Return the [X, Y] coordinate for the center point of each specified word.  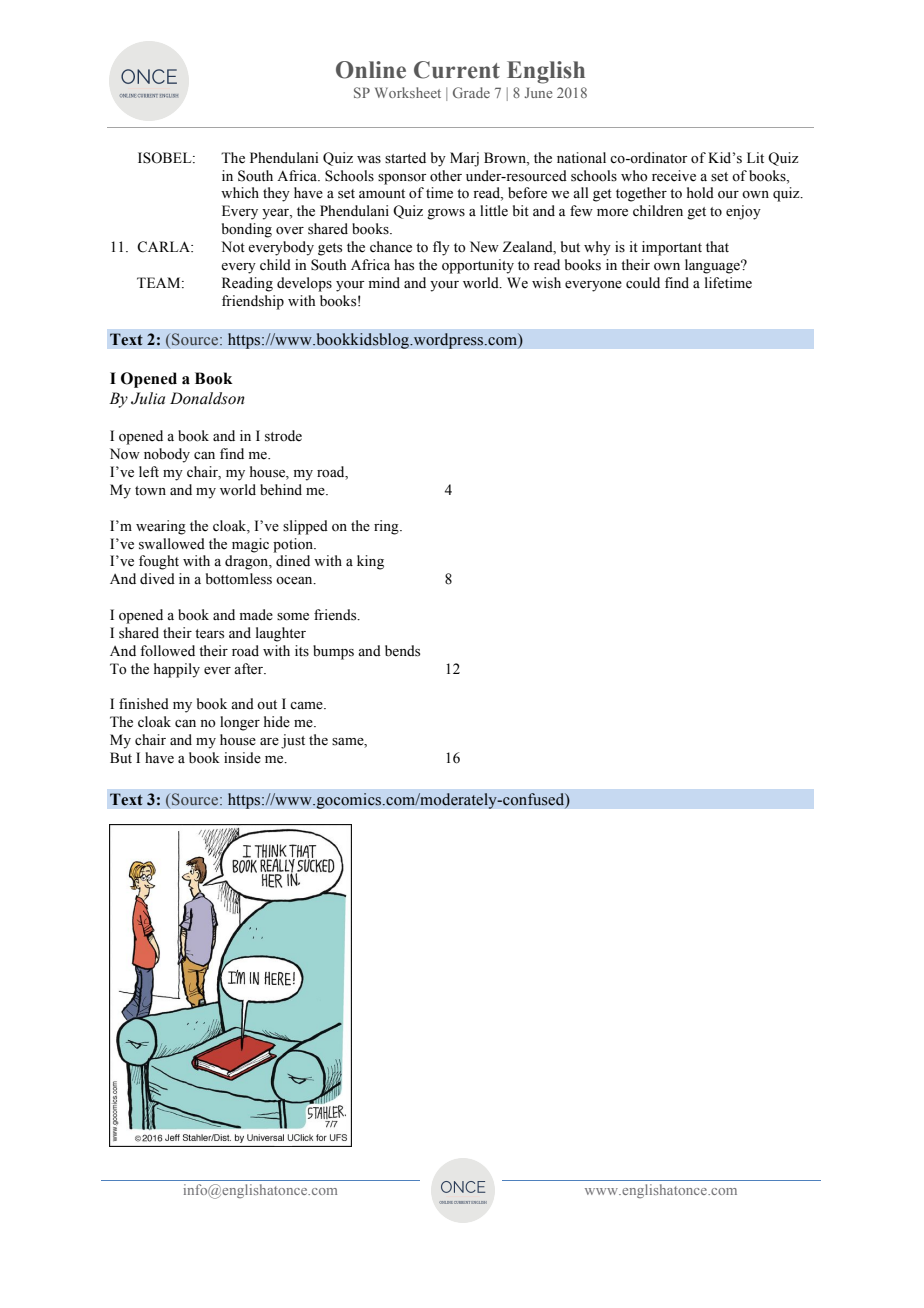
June [538, 92]
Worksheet [408, 92]
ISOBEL [166, 158]
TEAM [160, 282]
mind [384, 282]
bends [402, 651]
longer [240, 723]
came [307, 706]
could [643, 283]
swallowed [172, 544]
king [370, 562]
